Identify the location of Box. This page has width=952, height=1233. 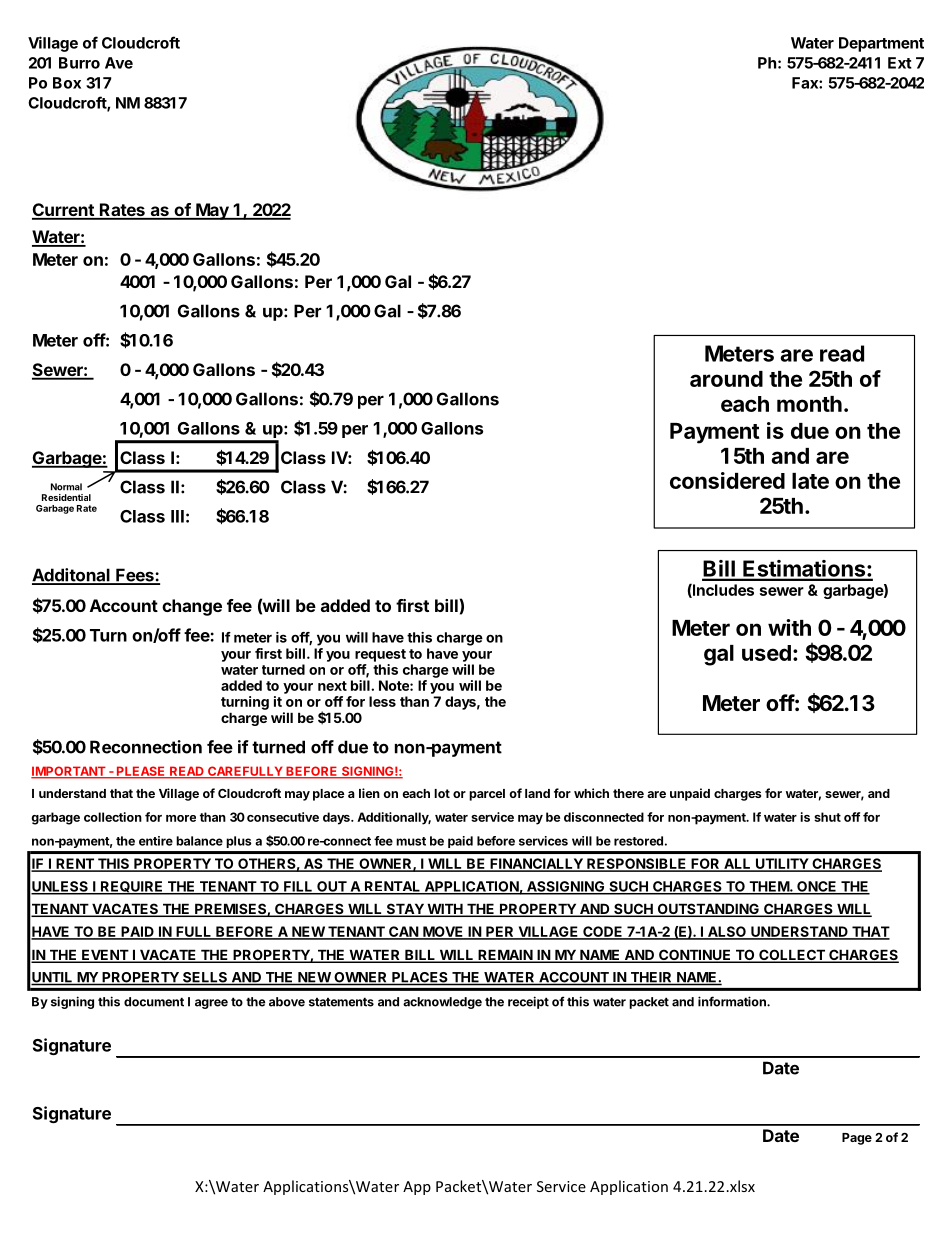
(67, 83).
